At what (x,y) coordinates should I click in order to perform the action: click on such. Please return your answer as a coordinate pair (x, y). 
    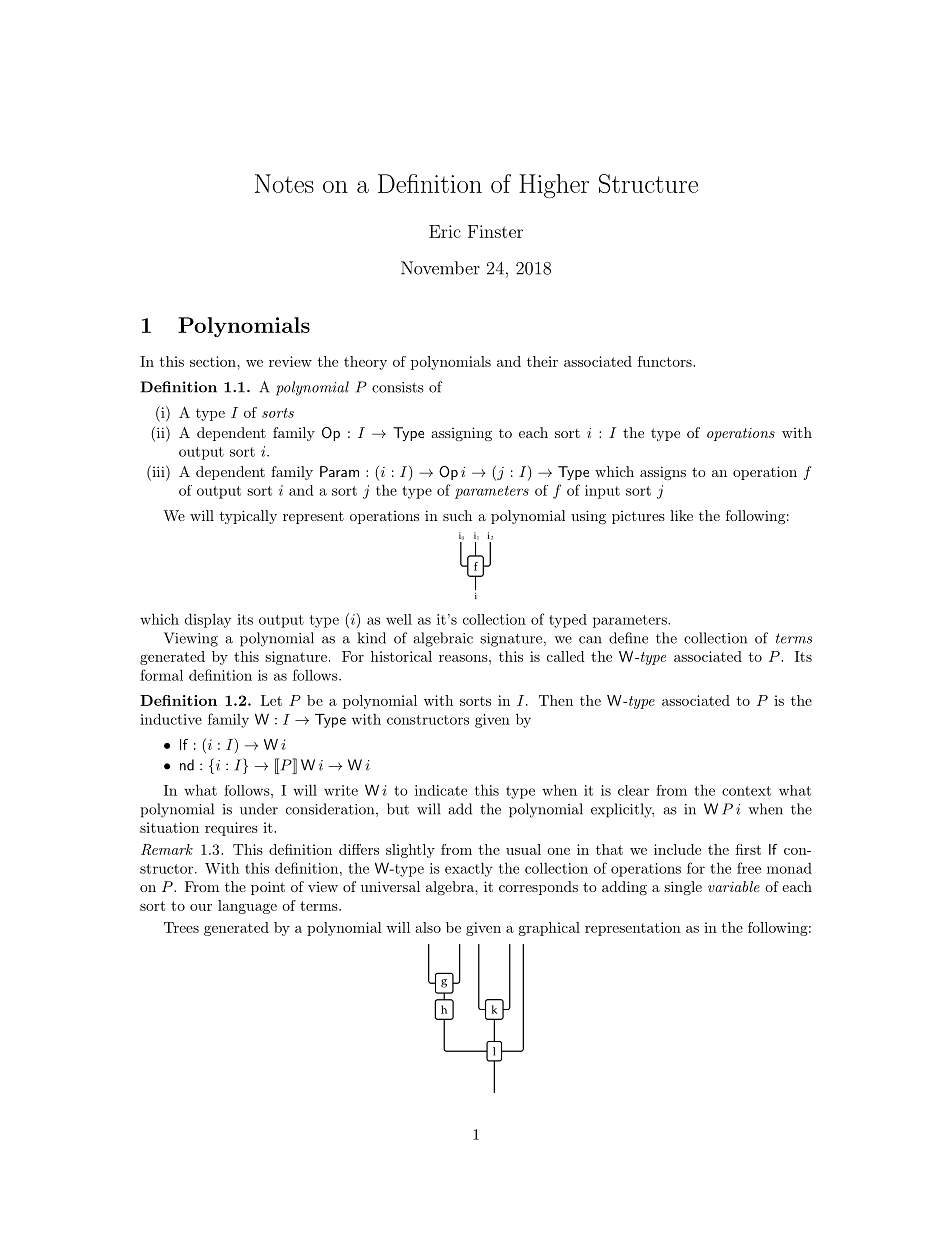
    Looking at the image, I should click on (457, 515).
